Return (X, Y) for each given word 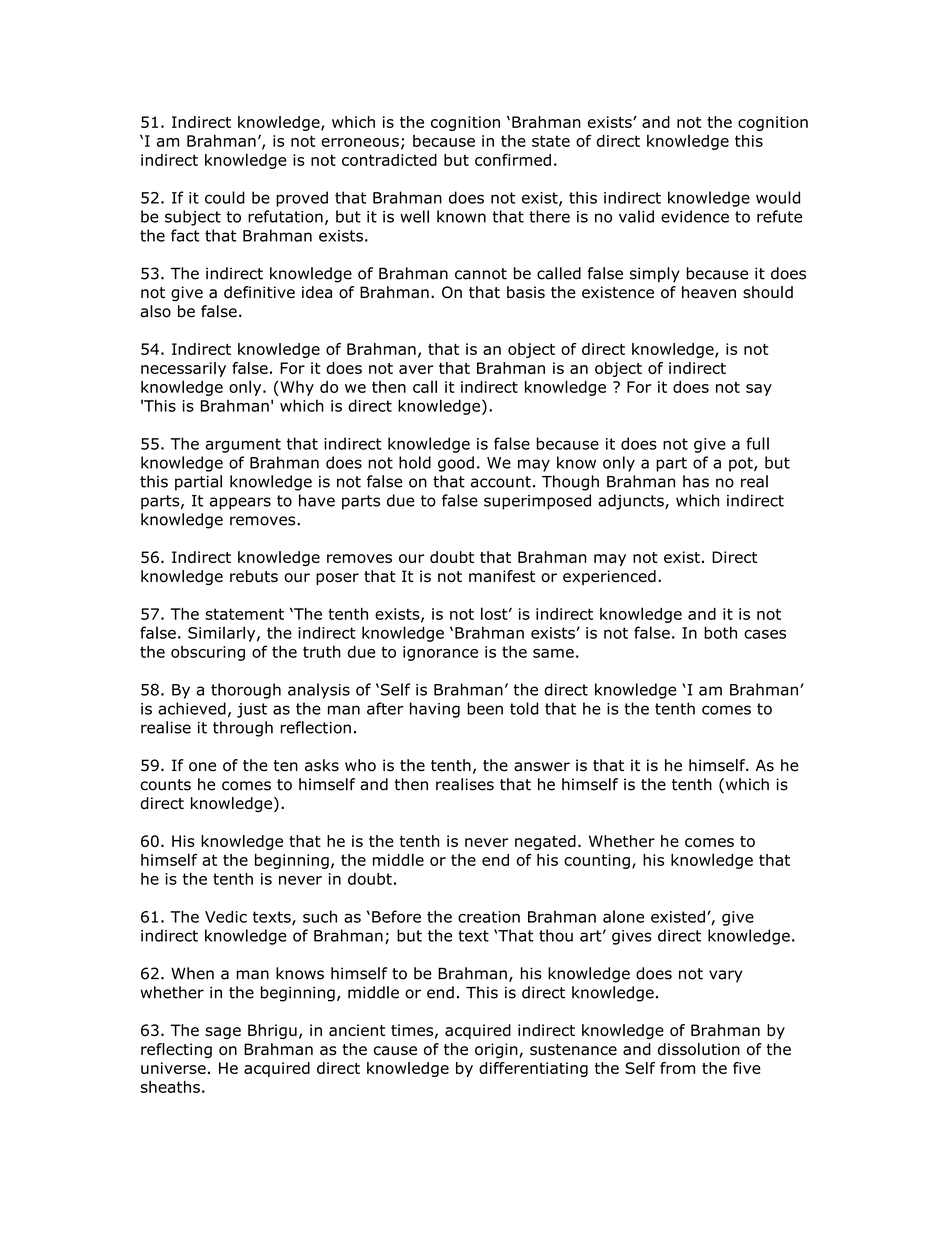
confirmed (513, 160)
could (225, 197)
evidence (695, 216)
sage (223, 1033)
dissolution (699, 1049)
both (720, 632)
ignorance (440, 653)
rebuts (254, 576)
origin (497, 1050)
